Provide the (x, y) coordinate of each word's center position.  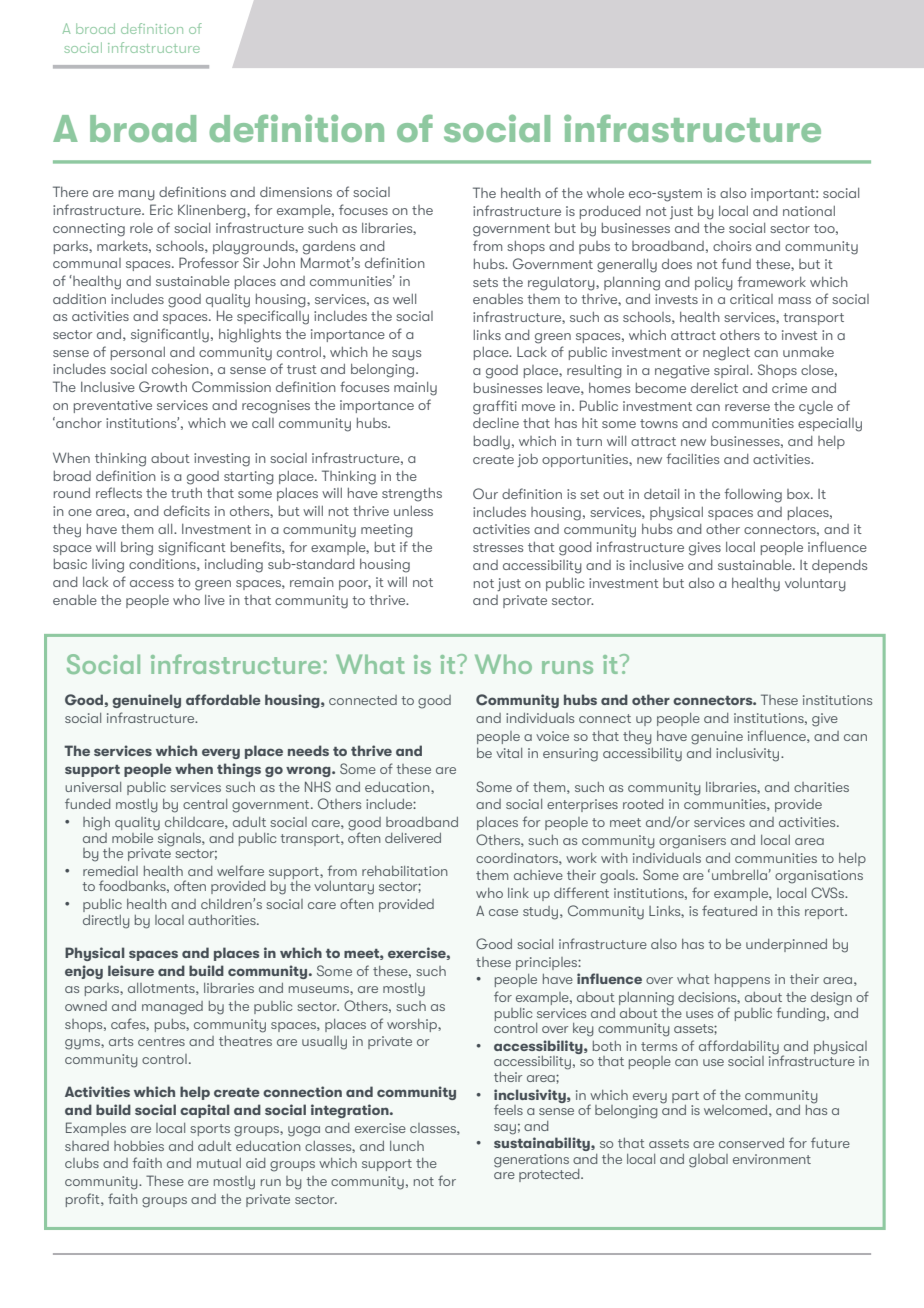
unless (413, 511)
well (404, 299)
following (753, 495)
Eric (161, 209)
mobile (132, 838)
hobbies (139, 1146)
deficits (187, 510)
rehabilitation (405, 871)
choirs (732, 246)
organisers (692, 842)
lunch (407, 1146)
